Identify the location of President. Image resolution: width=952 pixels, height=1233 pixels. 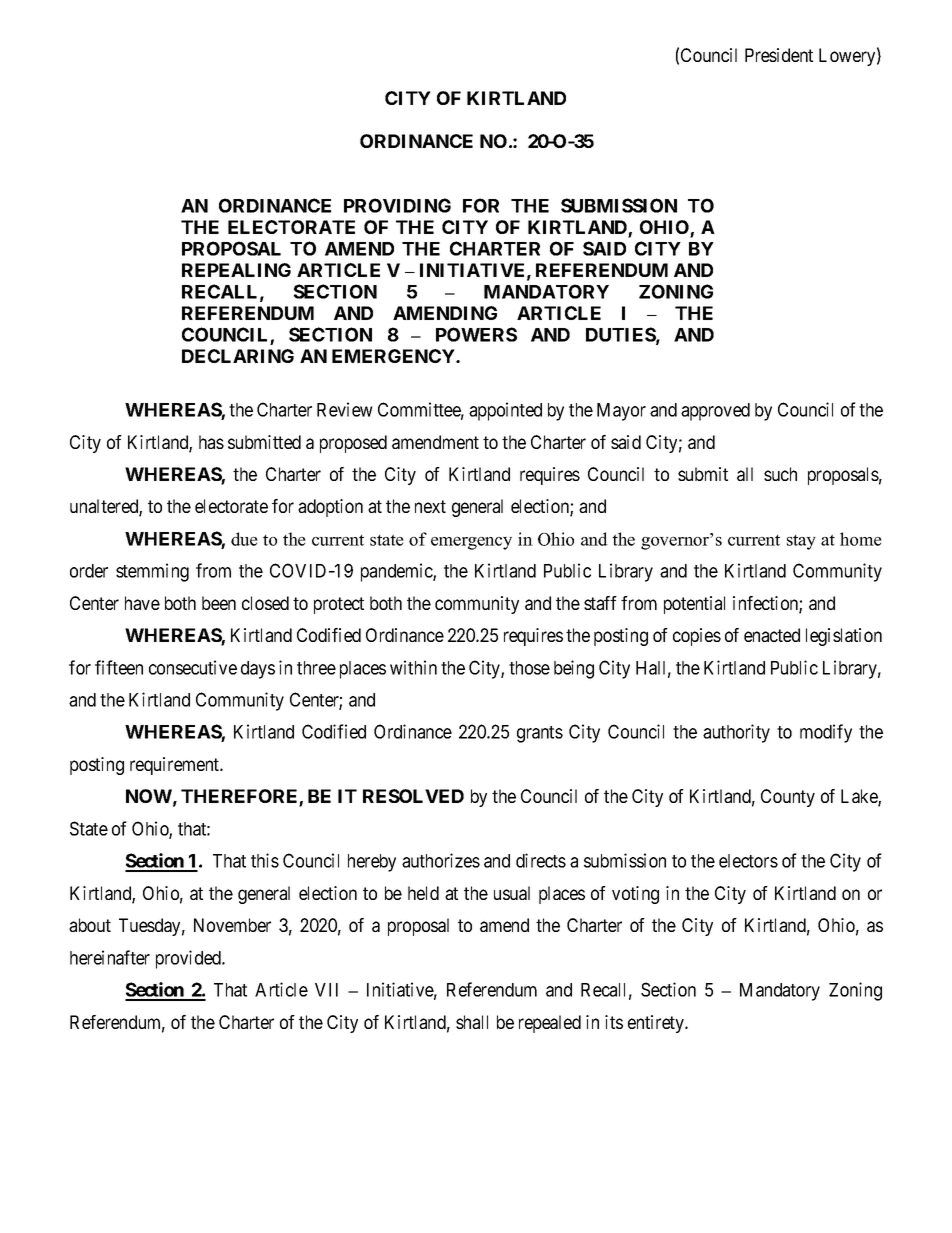
(779, 55).
